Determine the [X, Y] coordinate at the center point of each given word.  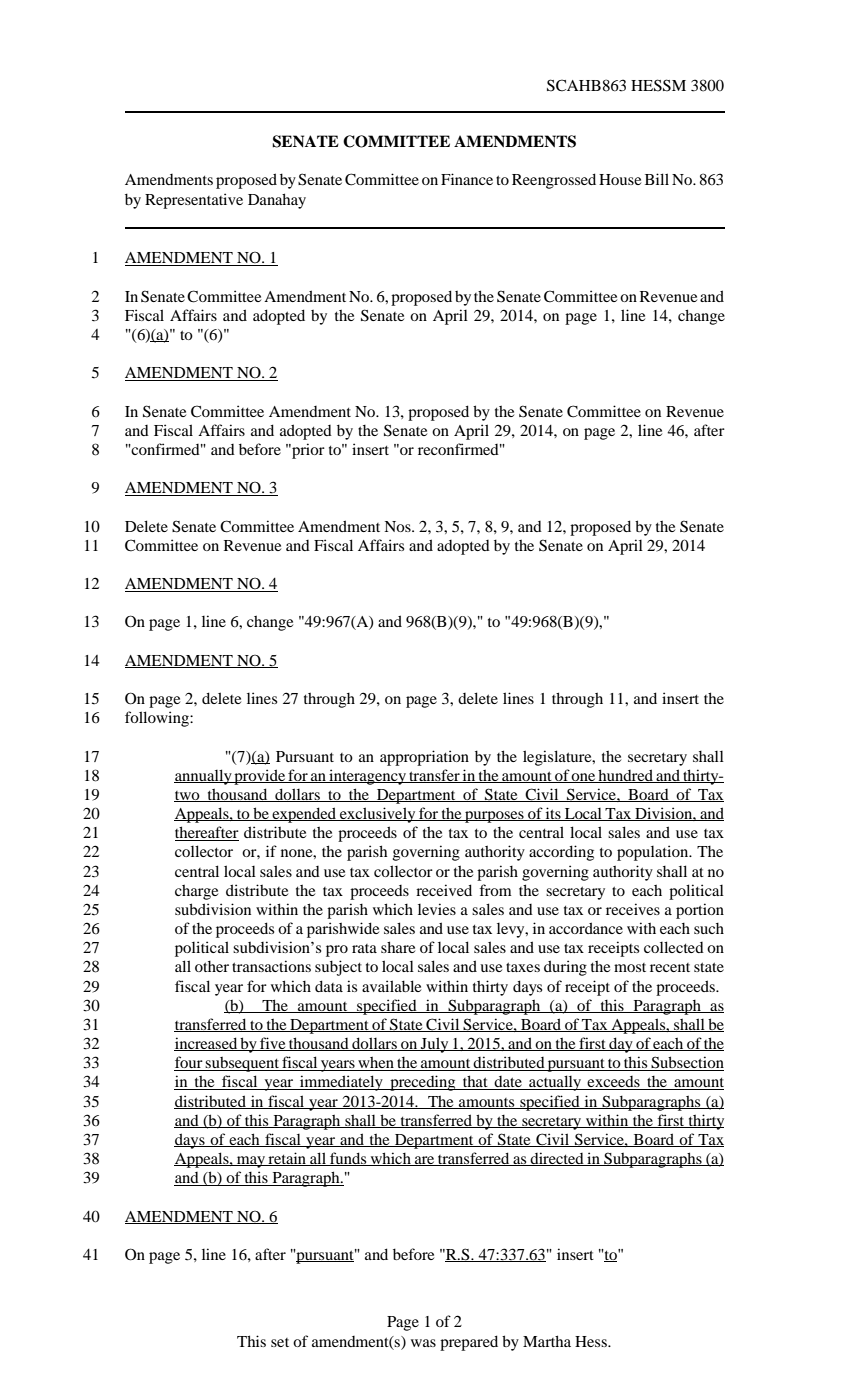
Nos [398, 526]
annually [204, 777]
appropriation [424, 758]
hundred [626, 776]
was [423, 1343]
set [280, 1342]
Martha [547, 1341]
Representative [194, 201]
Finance [467, 179]
